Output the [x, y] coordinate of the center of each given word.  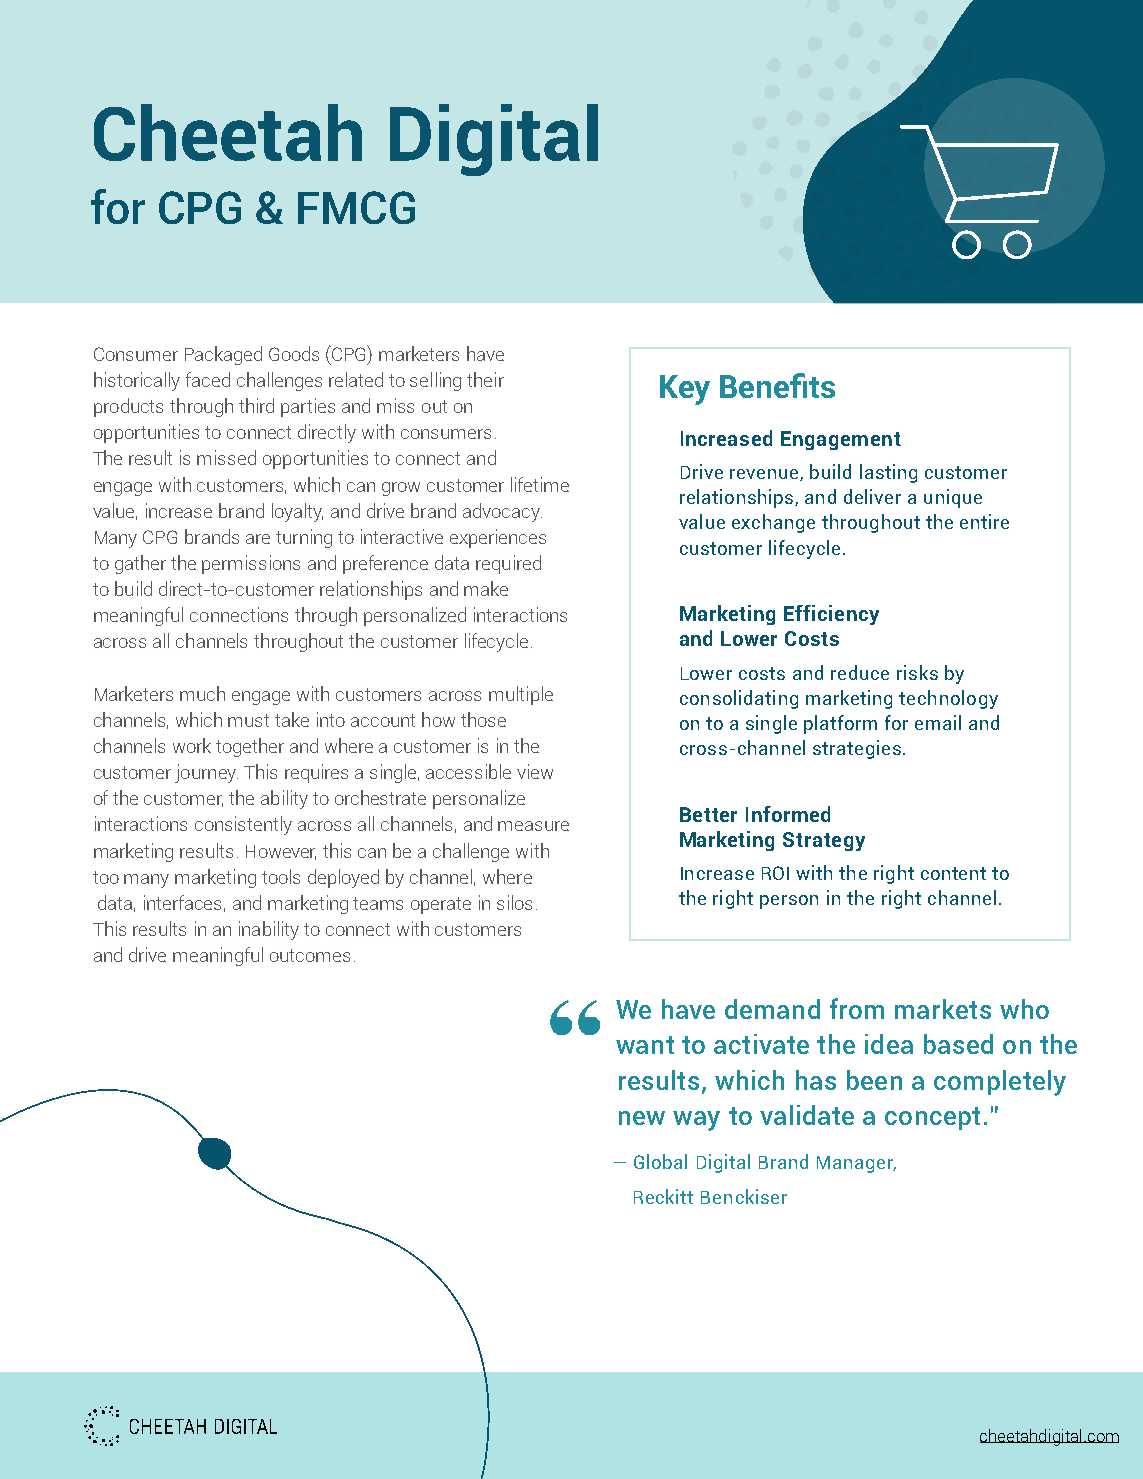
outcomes [310, 955]
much [202, 693]
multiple [521, 695]
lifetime [540, 484]
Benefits [777, 385]
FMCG [356, 207]
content [953, 873]
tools [281, 876]
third [256, 405]
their [485, 379]
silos [514, 902]
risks [917, 672]
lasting [888, 473]
